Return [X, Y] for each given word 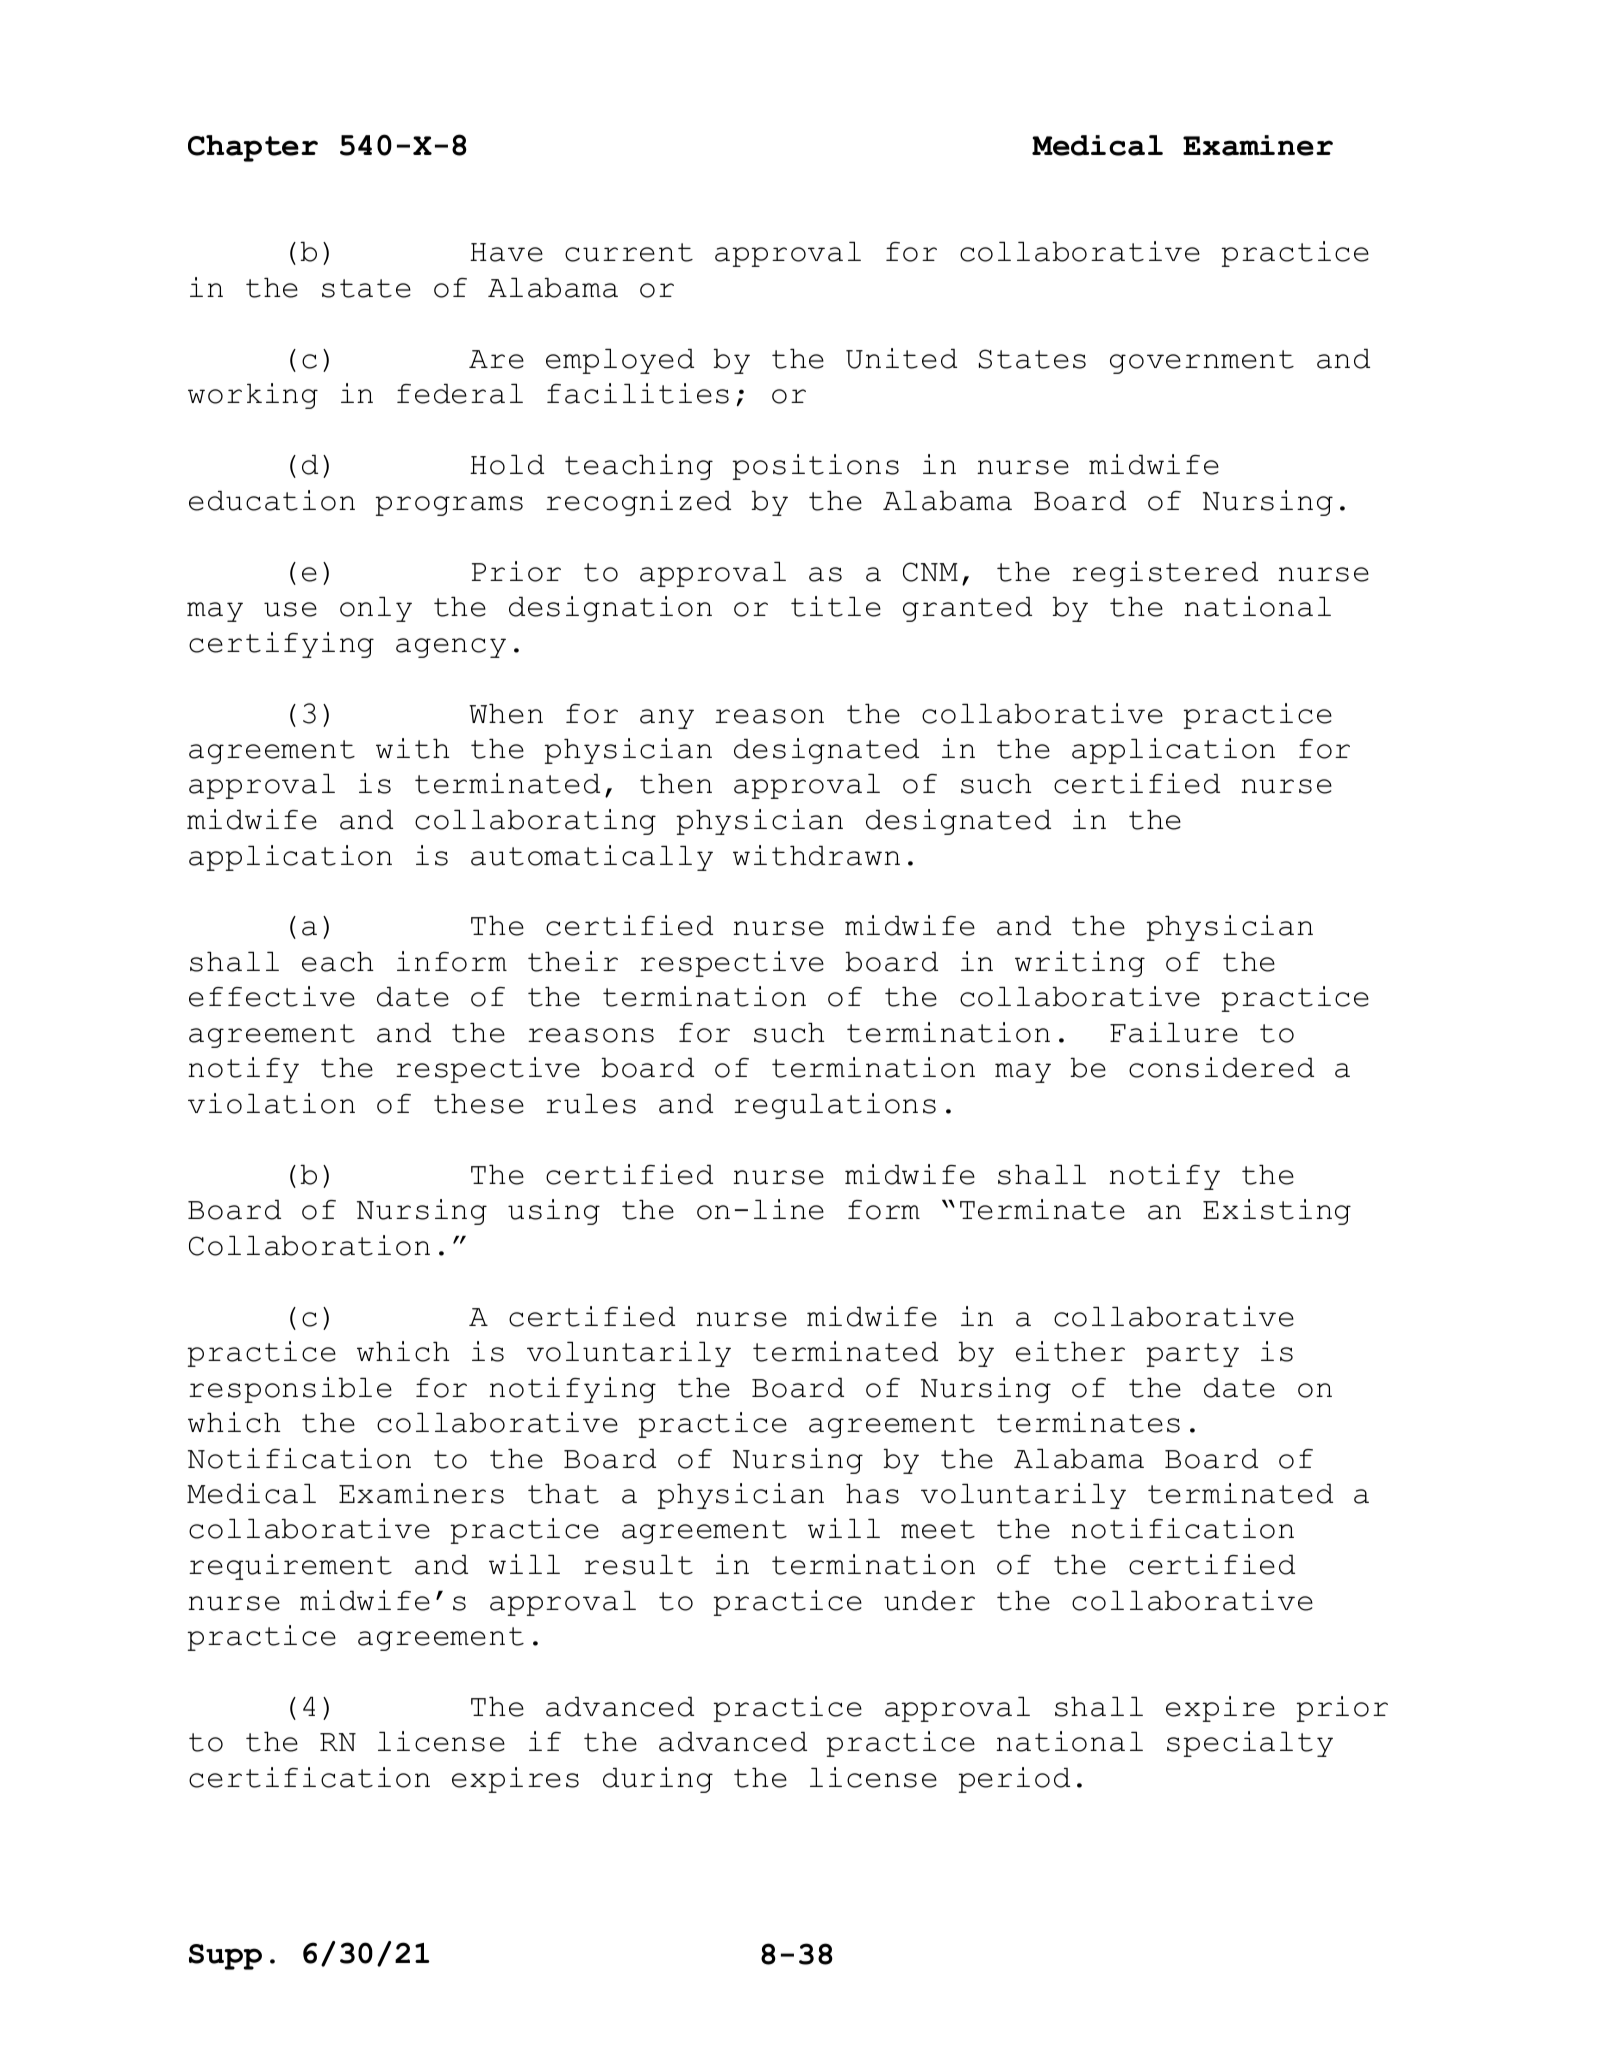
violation [271, 1103]
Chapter [253, 148]
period [1014, 1780]
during [658, 1780]
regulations [835, 1106]
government [1202, 362]
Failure [1174, 1032]
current [629, 252]
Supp [225, 1957]
